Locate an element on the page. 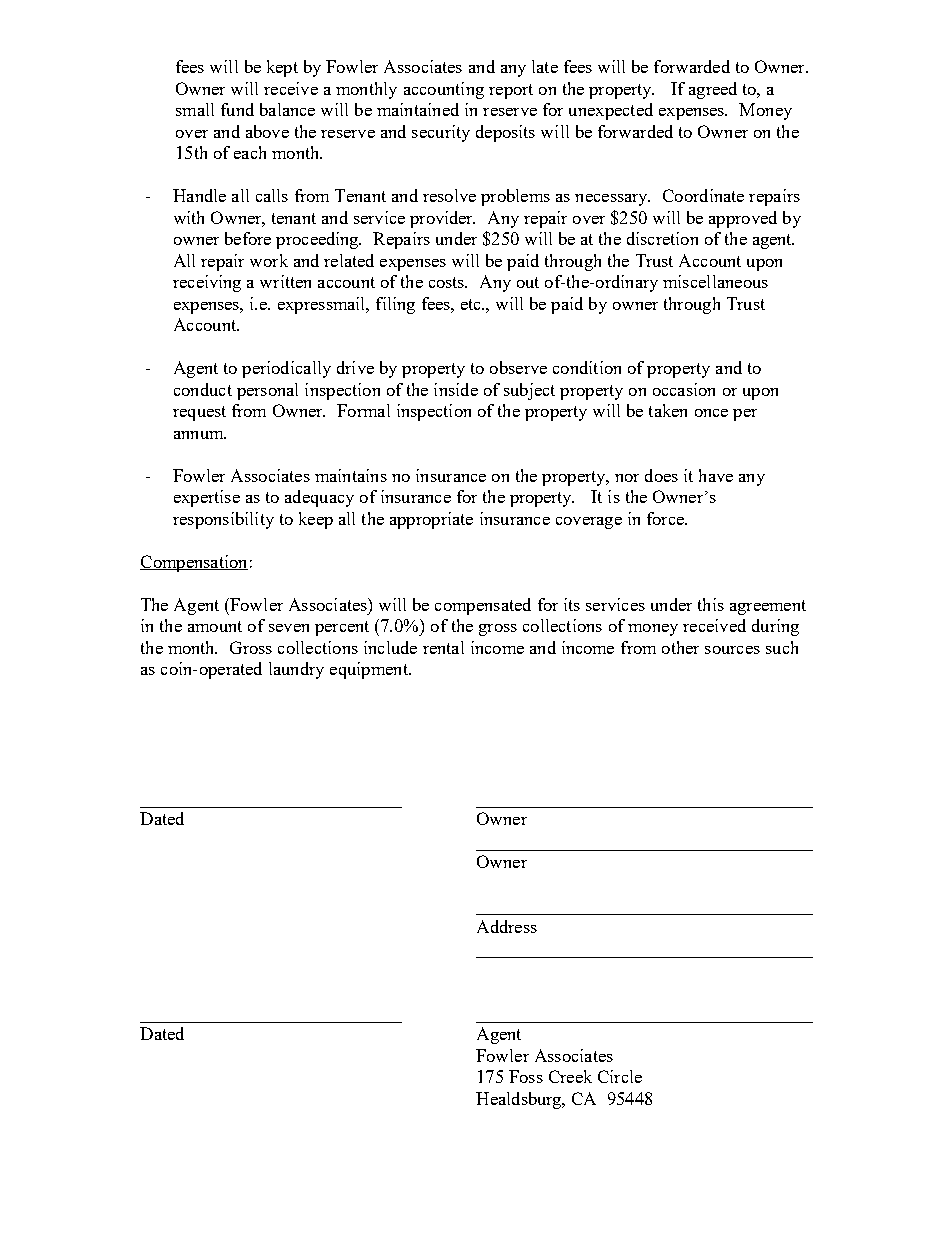  Address is located at coordinates (507, 926).
